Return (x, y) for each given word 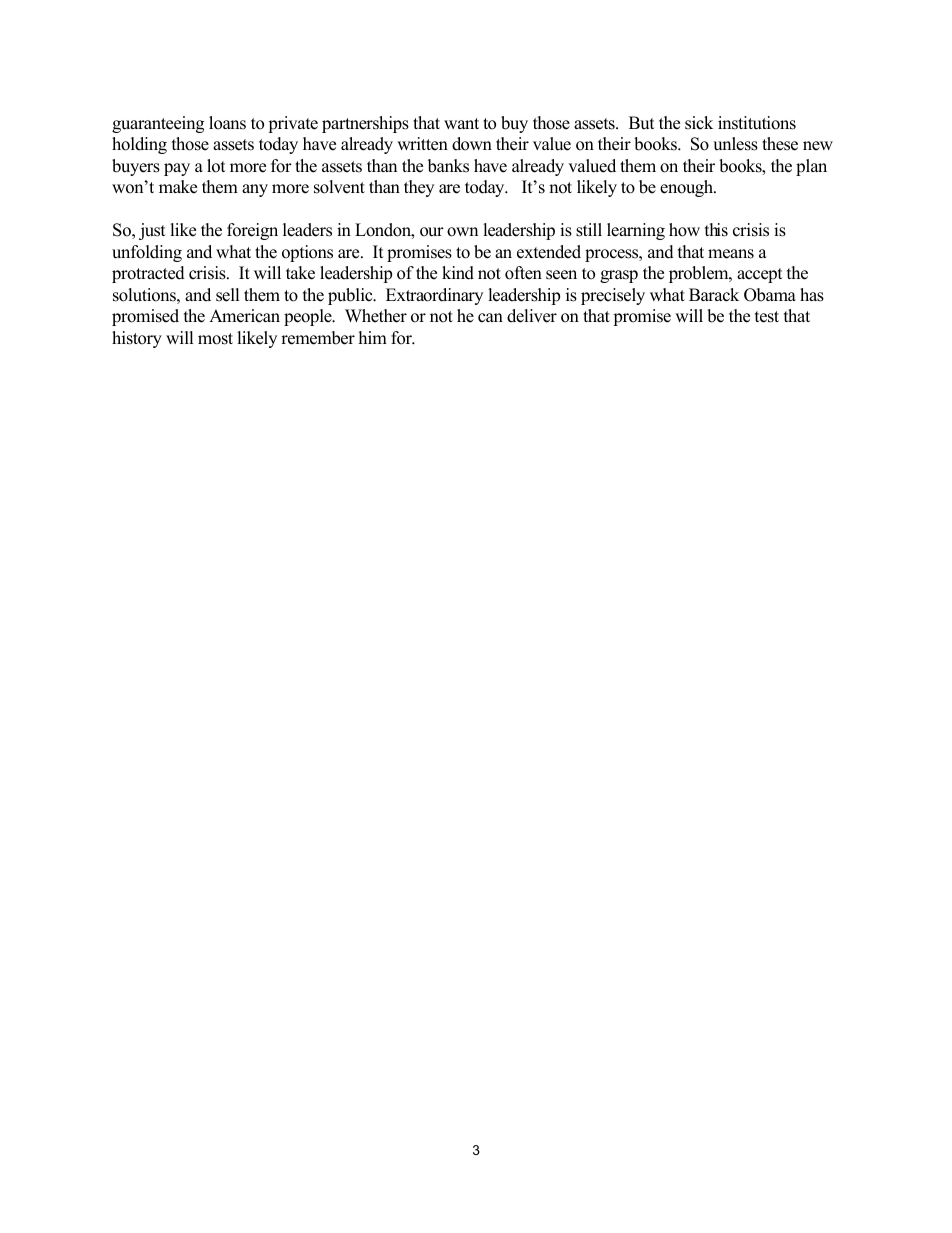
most (215, 339)
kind (458, 273)
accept (760, 275)
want (461, 123)
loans (227, 123)
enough (688, 188)
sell (228, 295)
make (178, 187)
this (716, 230)
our (432, 232)
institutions (757, 123)
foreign (252, 231)
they (419, 188)
